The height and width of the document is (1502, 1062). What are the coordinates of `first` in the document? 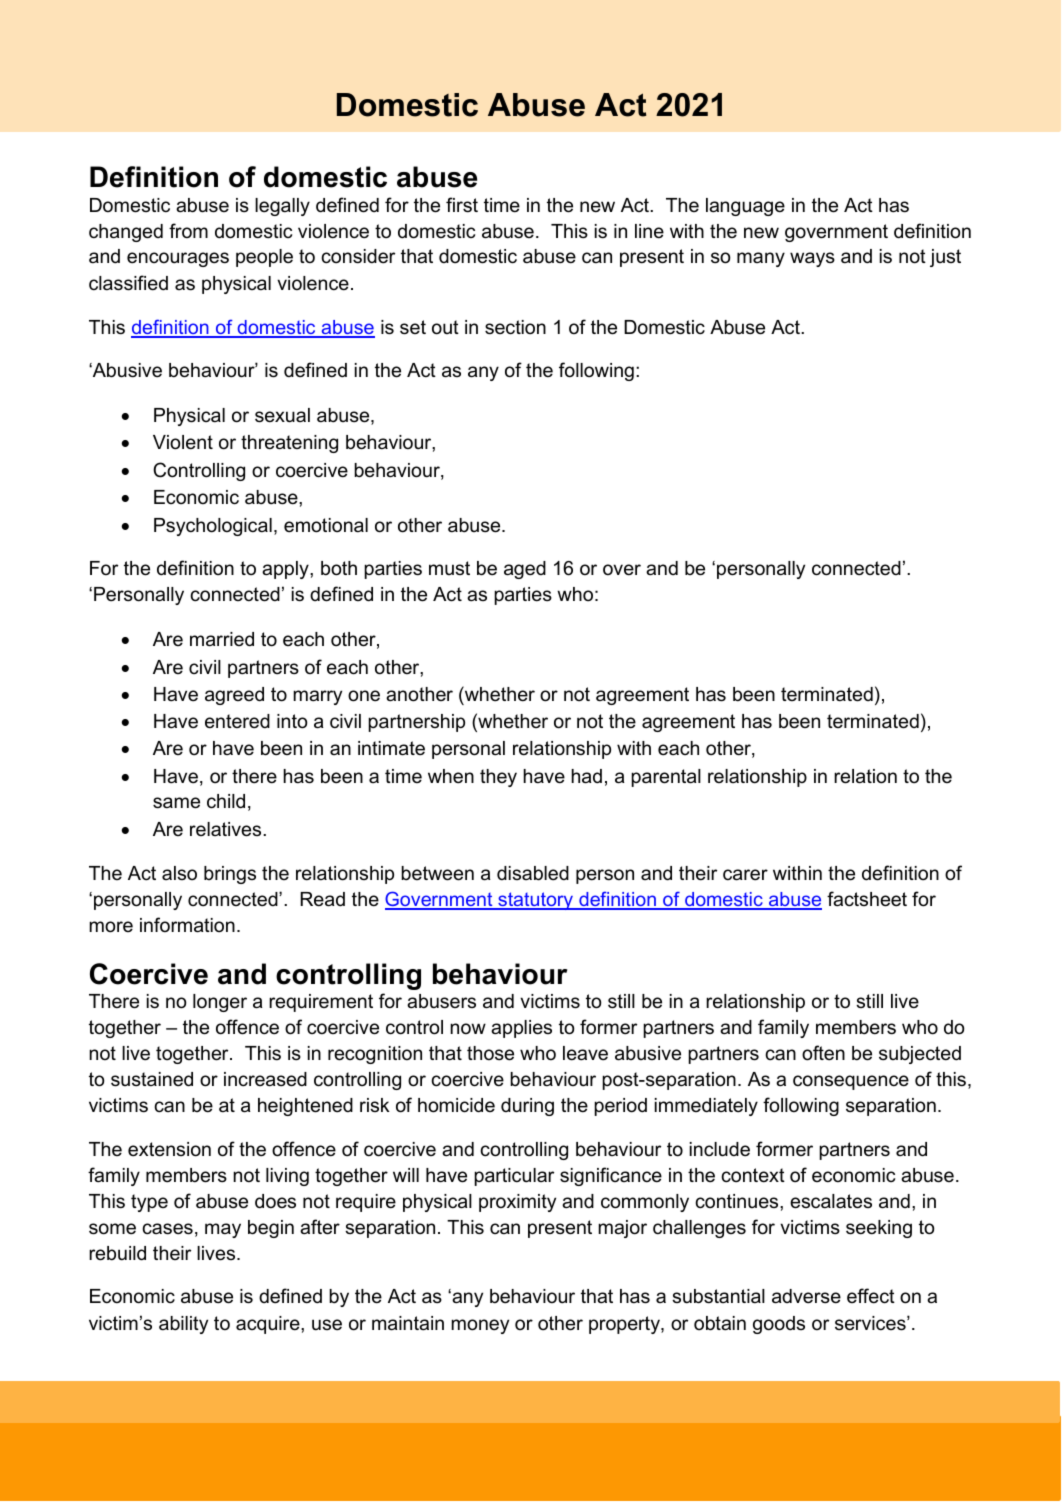 It's located at (462, 205).
